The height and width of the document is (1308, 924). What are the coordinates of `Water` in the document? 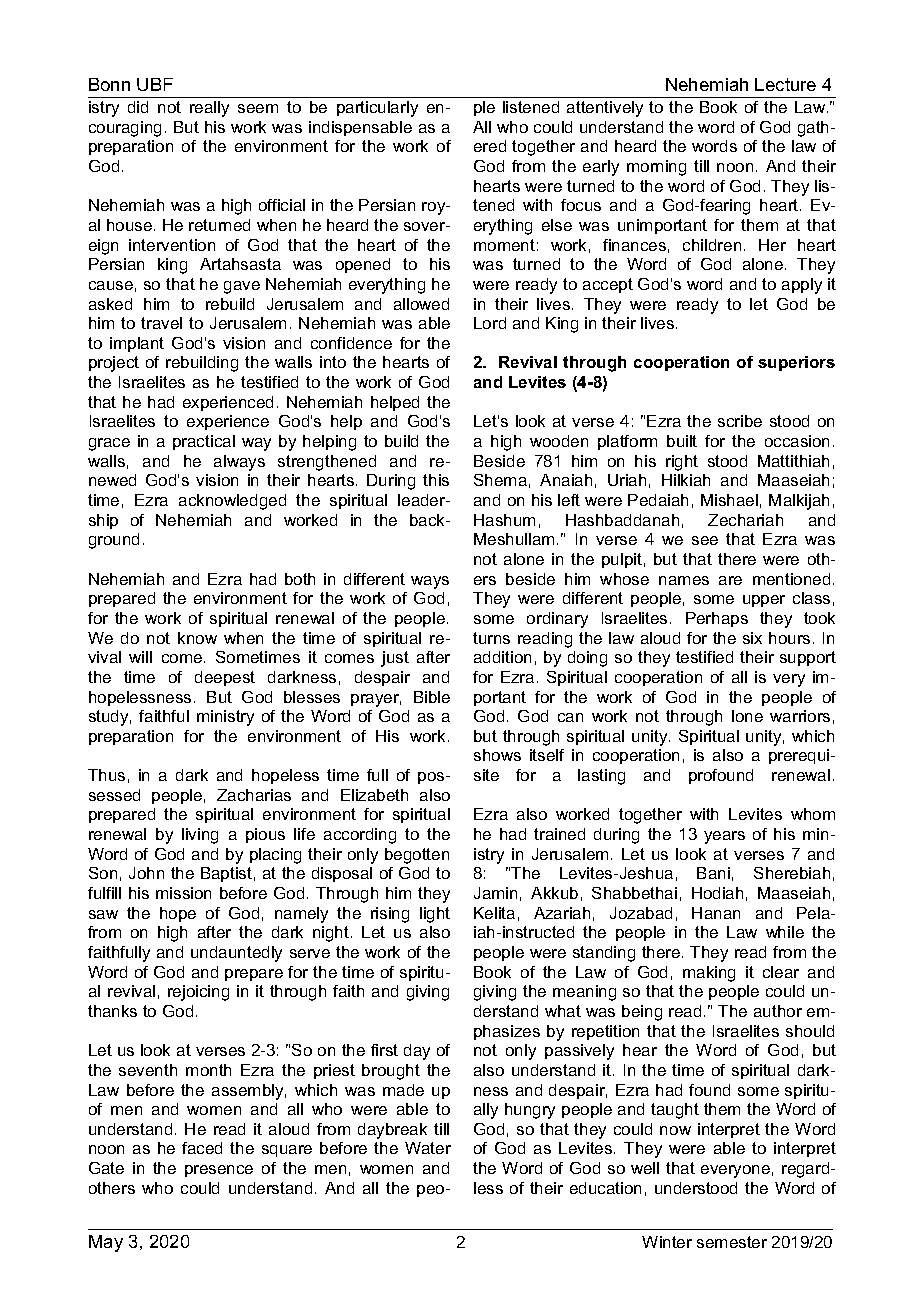 It's located at (428, 1148).
